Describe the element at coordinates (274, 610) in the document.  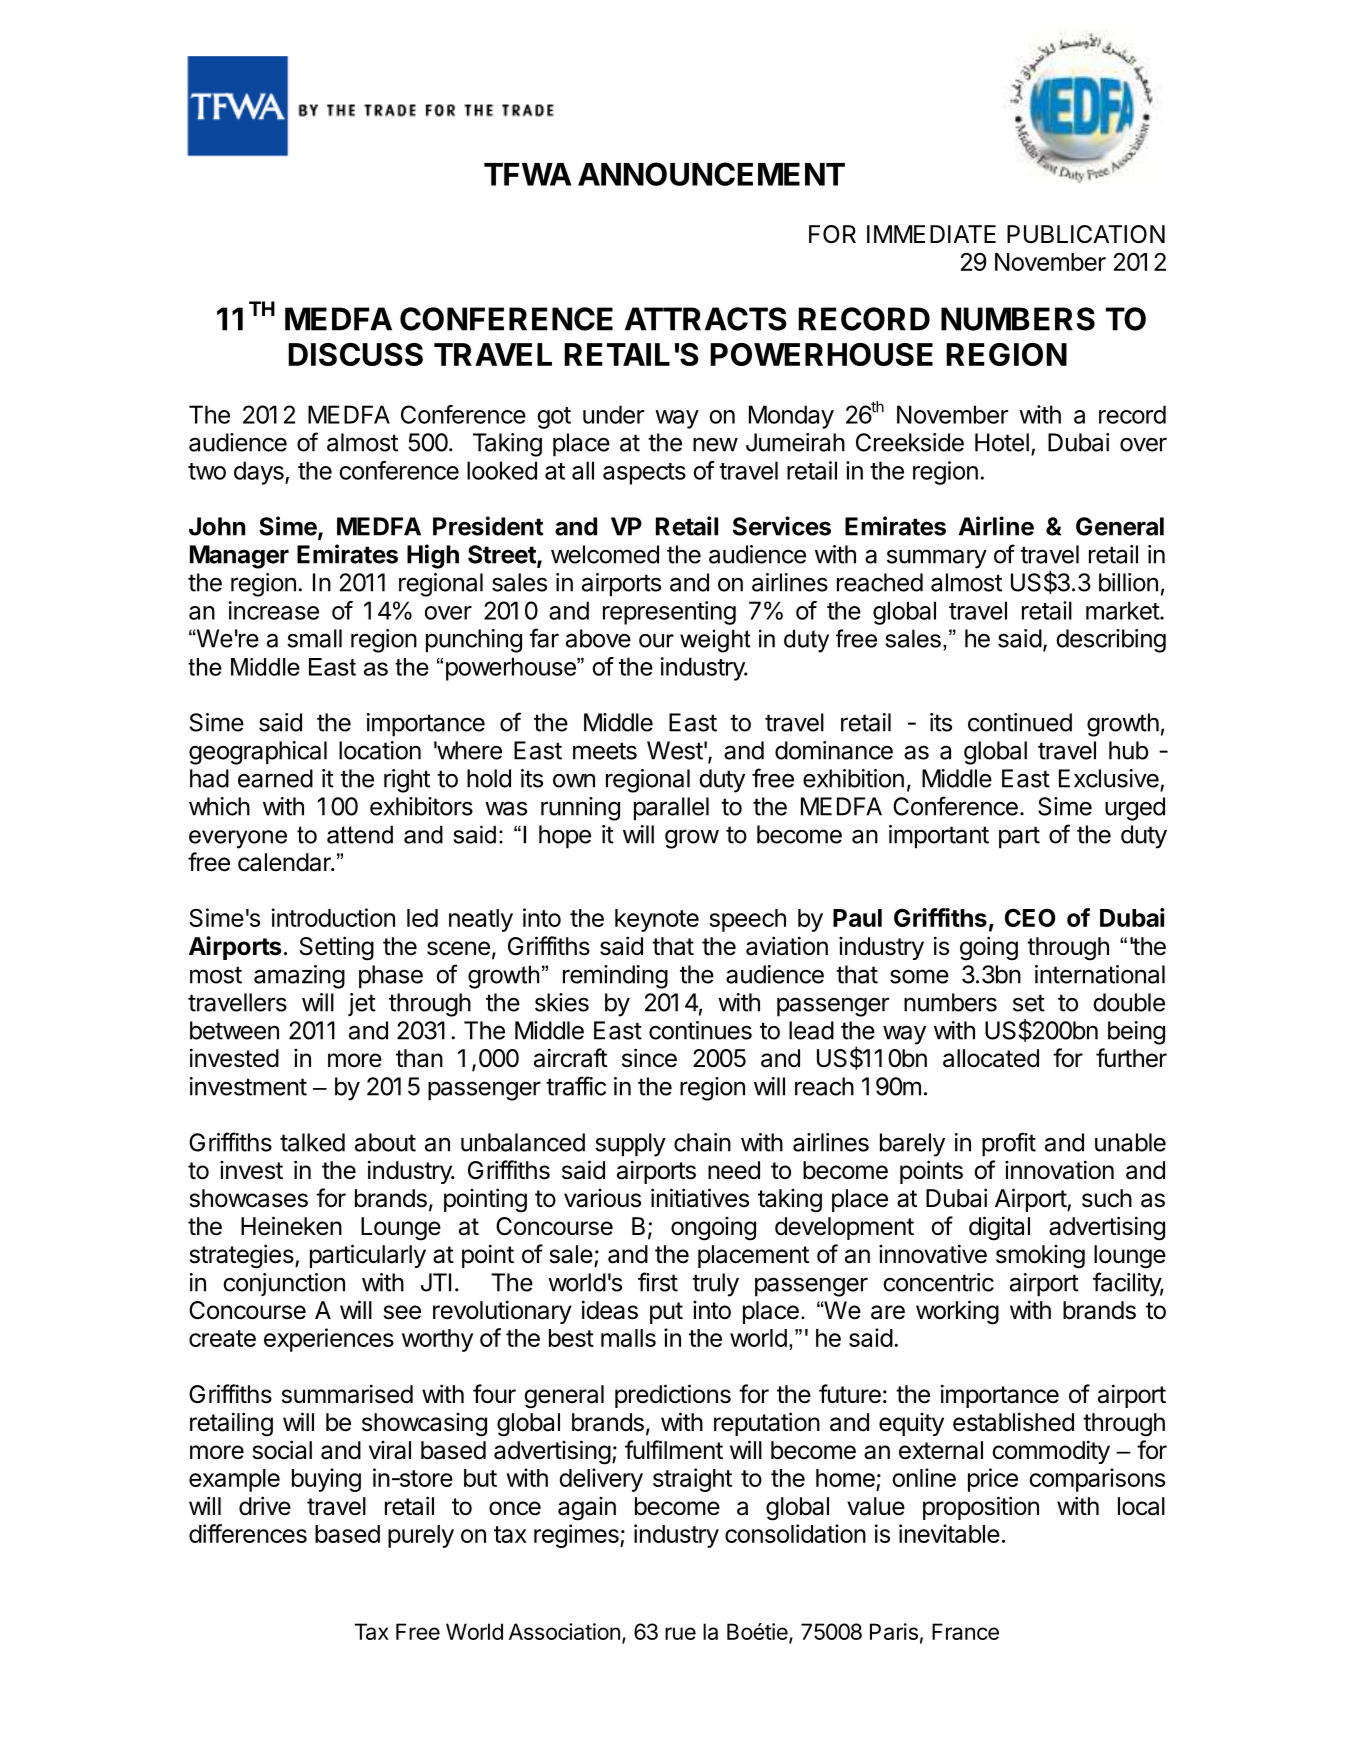
I see `increase` at that location.
